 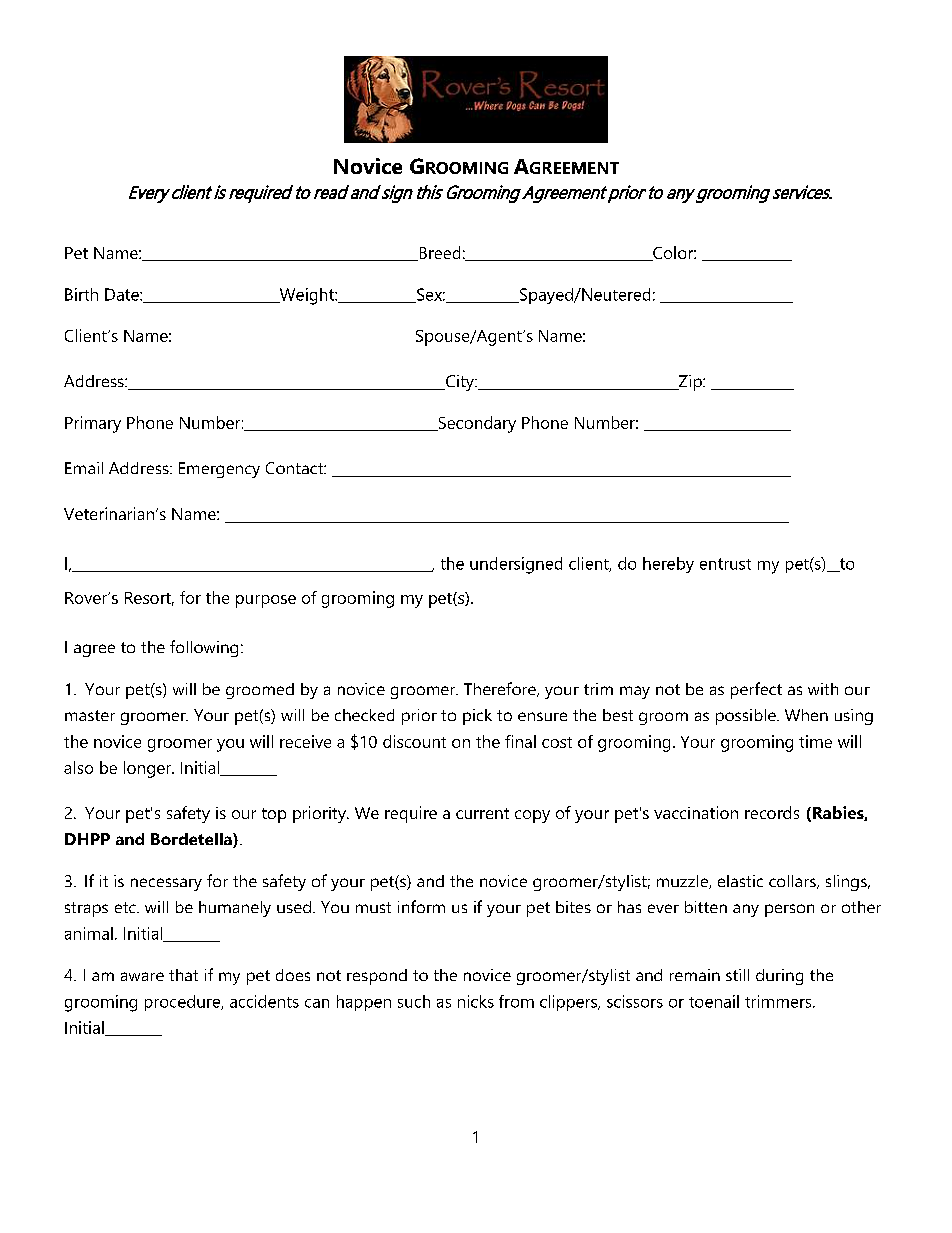 I want to click on Secondary, so click(x=476, y=424).
